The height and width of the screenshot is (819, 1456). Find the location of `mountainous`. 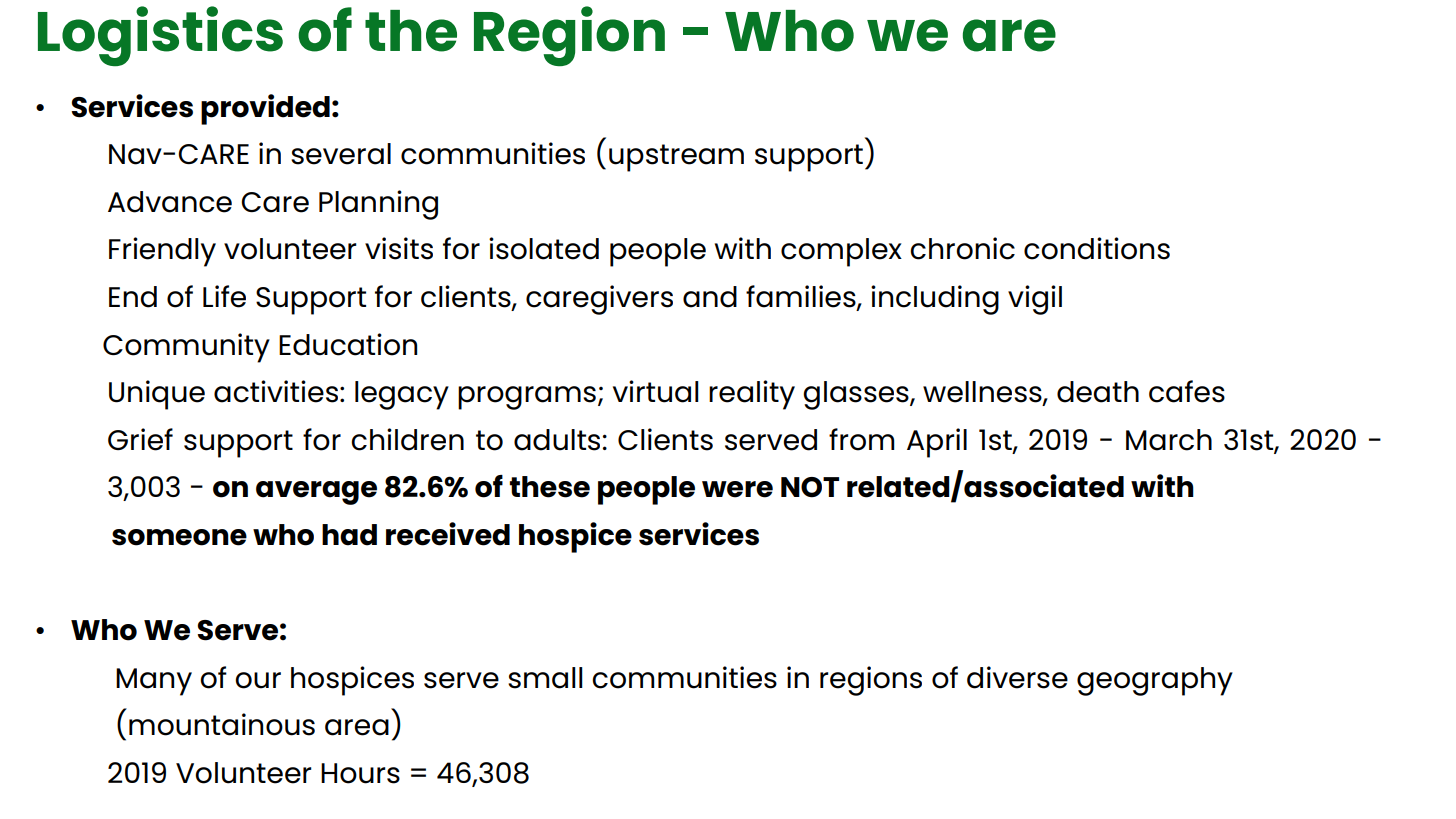

mountainous is located at coordinates (222, 724).
